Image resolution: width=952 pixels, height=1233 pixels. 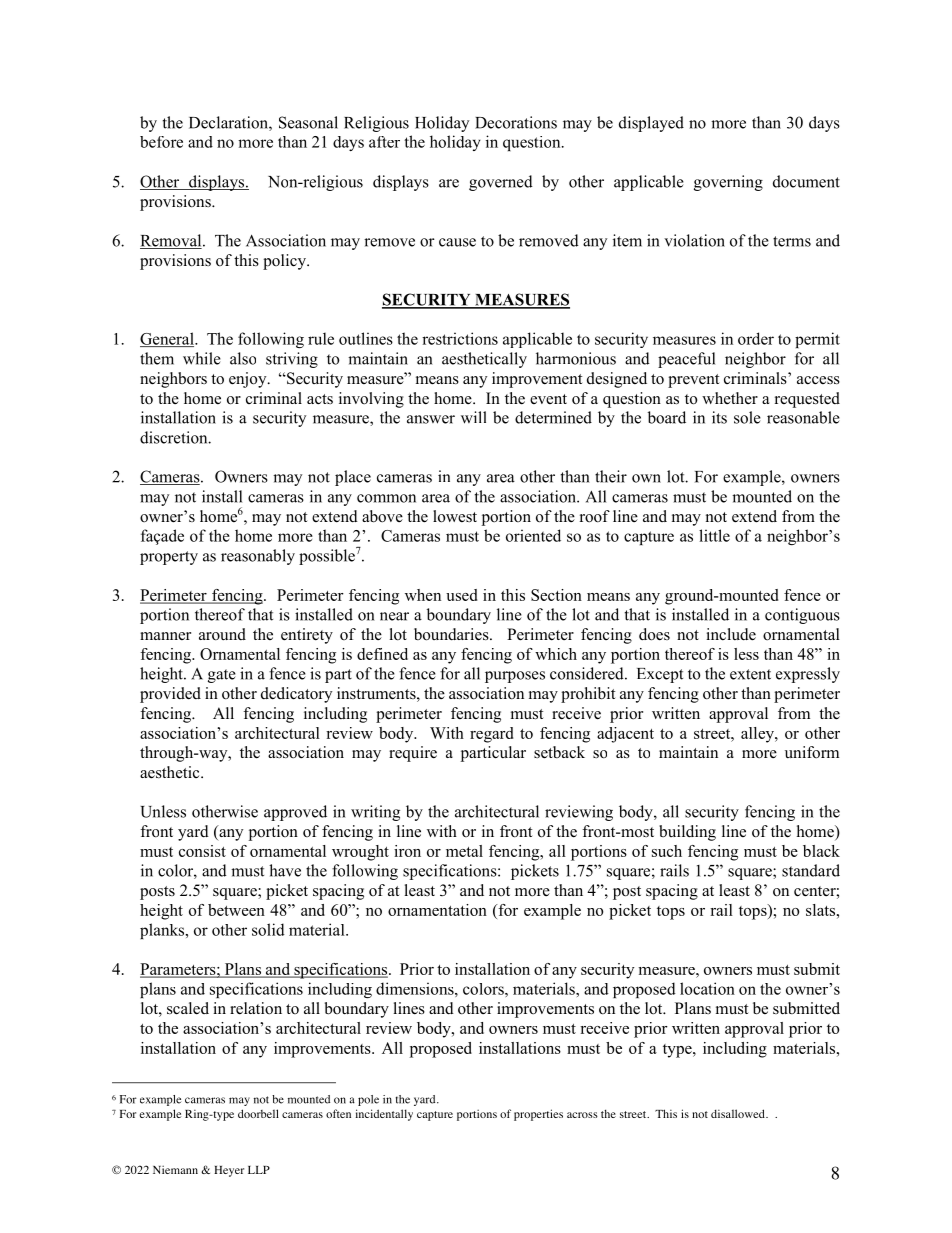 I want to click on disallowed, so click(x=739, y=1113).
